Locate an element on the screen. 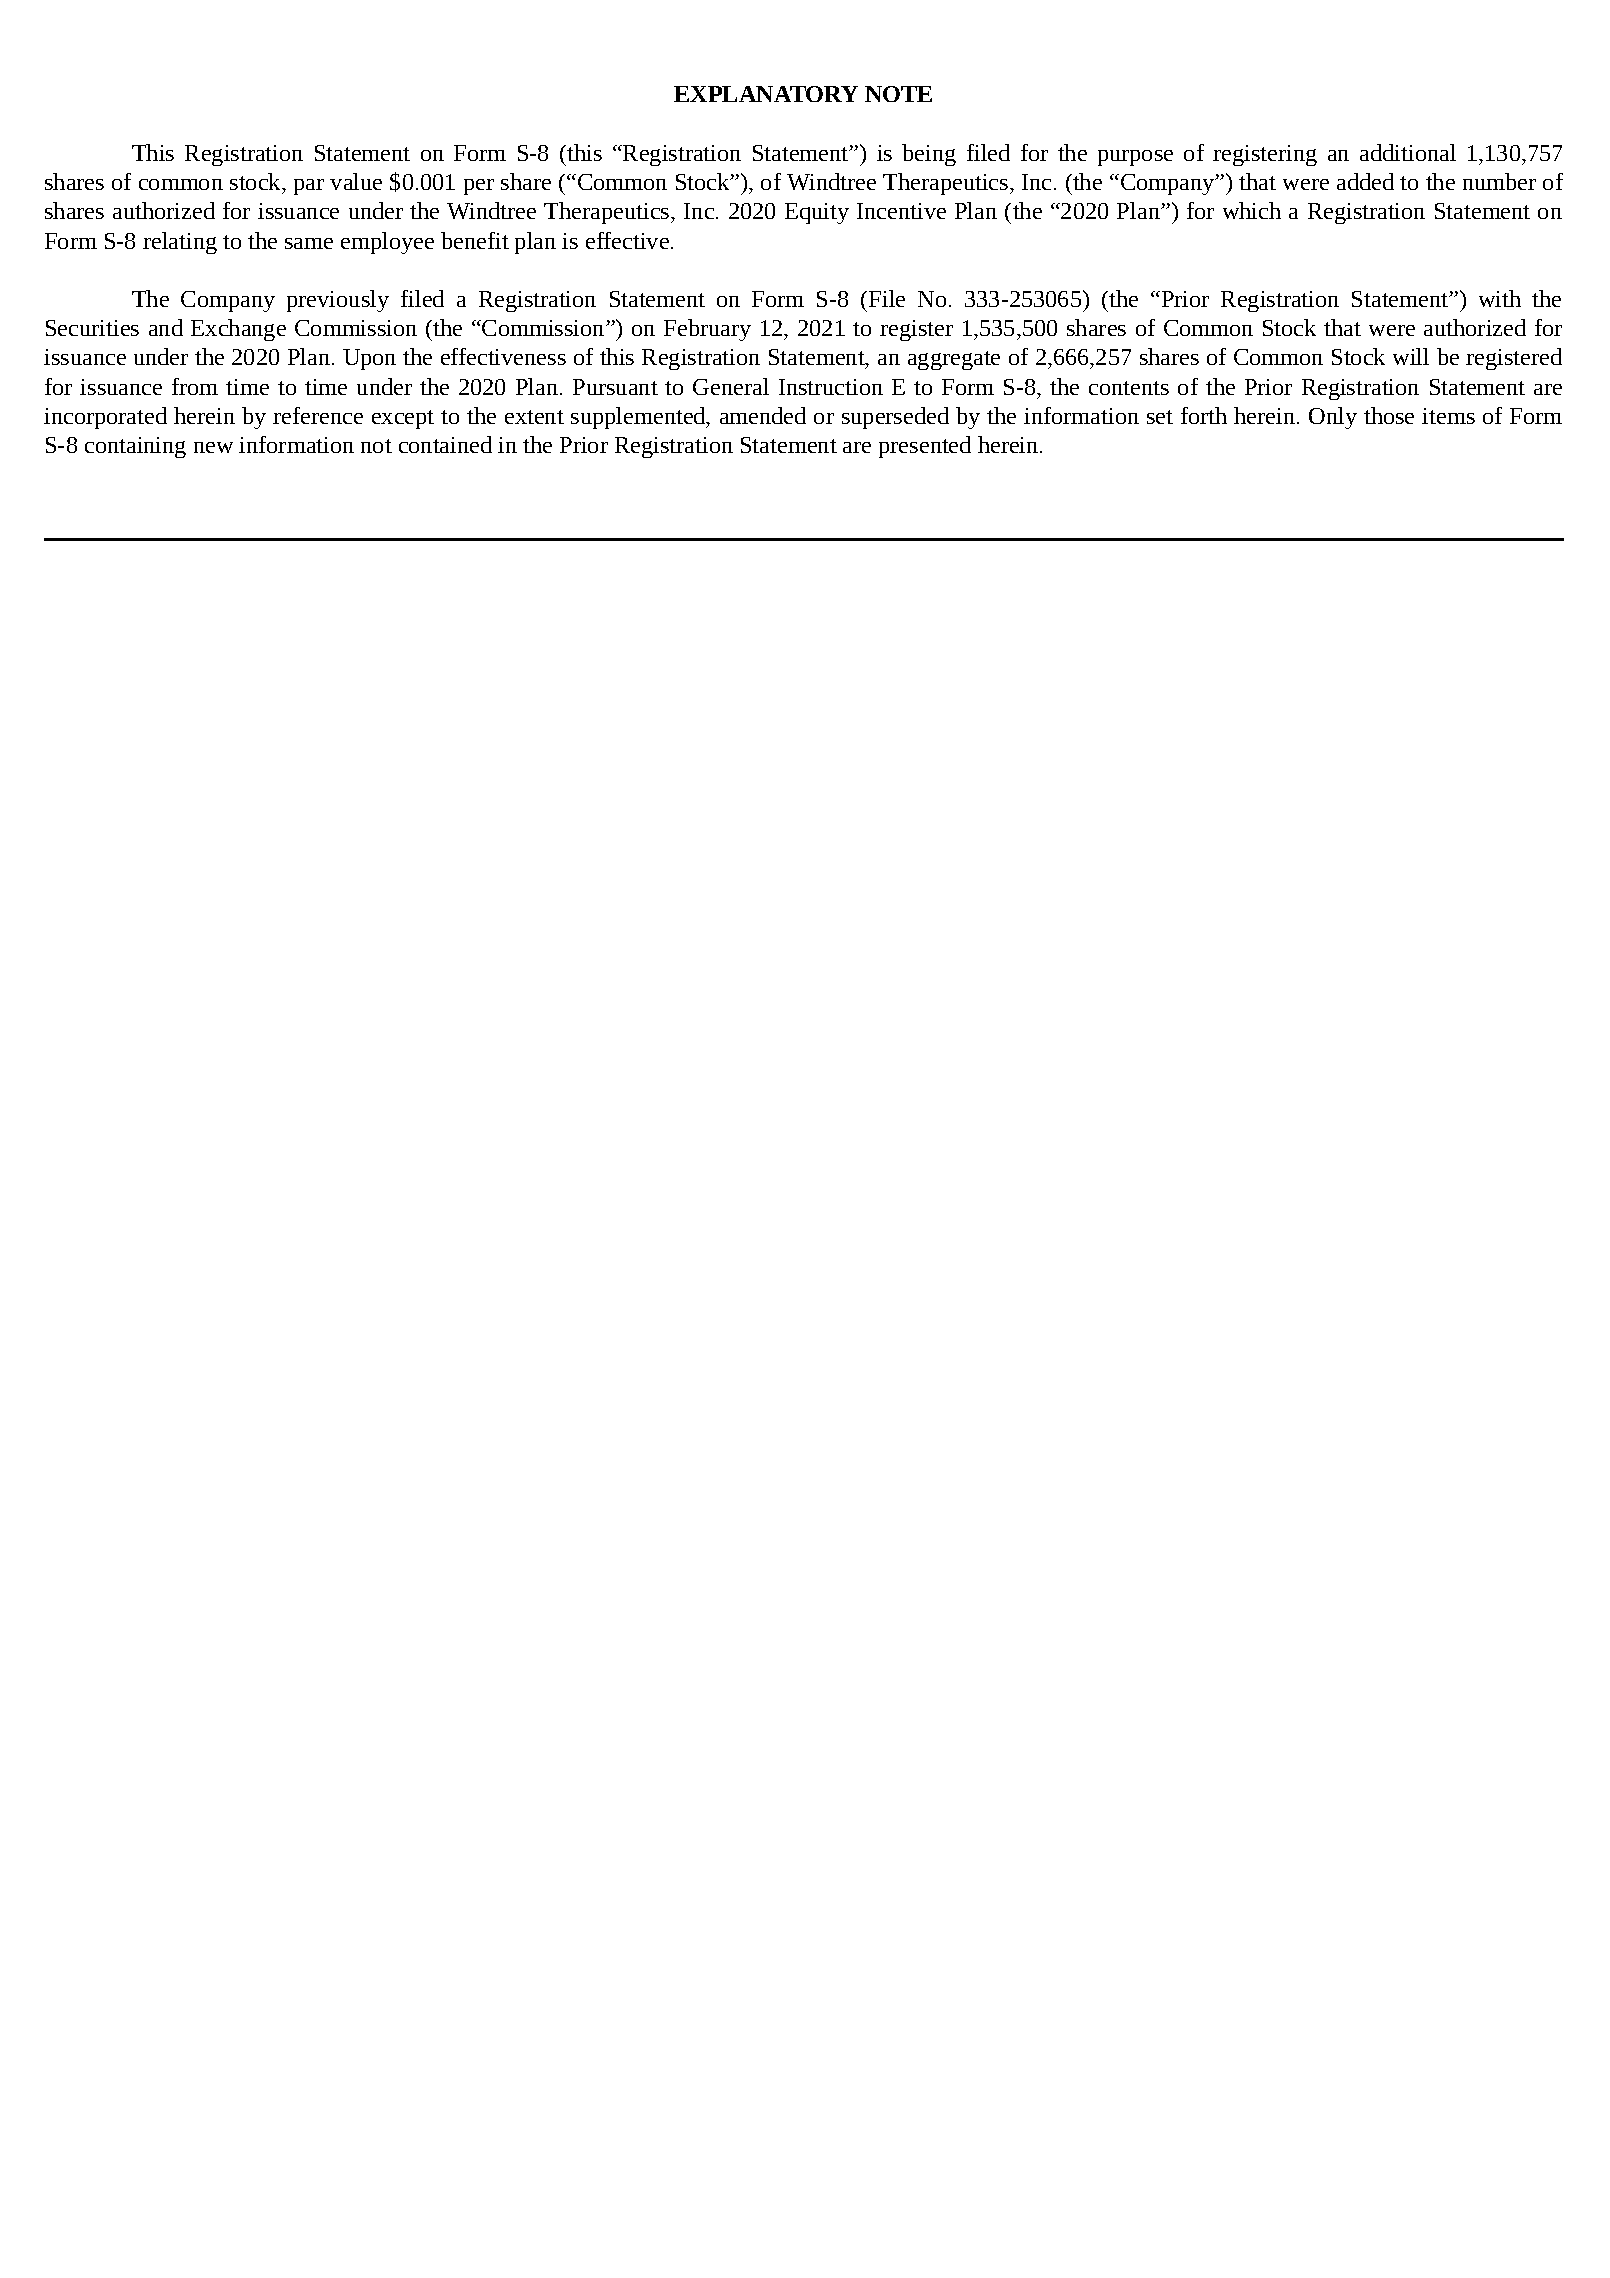 The width and height of the screenshot is (1610, 2278). new is located at coordinates (213, 447).
